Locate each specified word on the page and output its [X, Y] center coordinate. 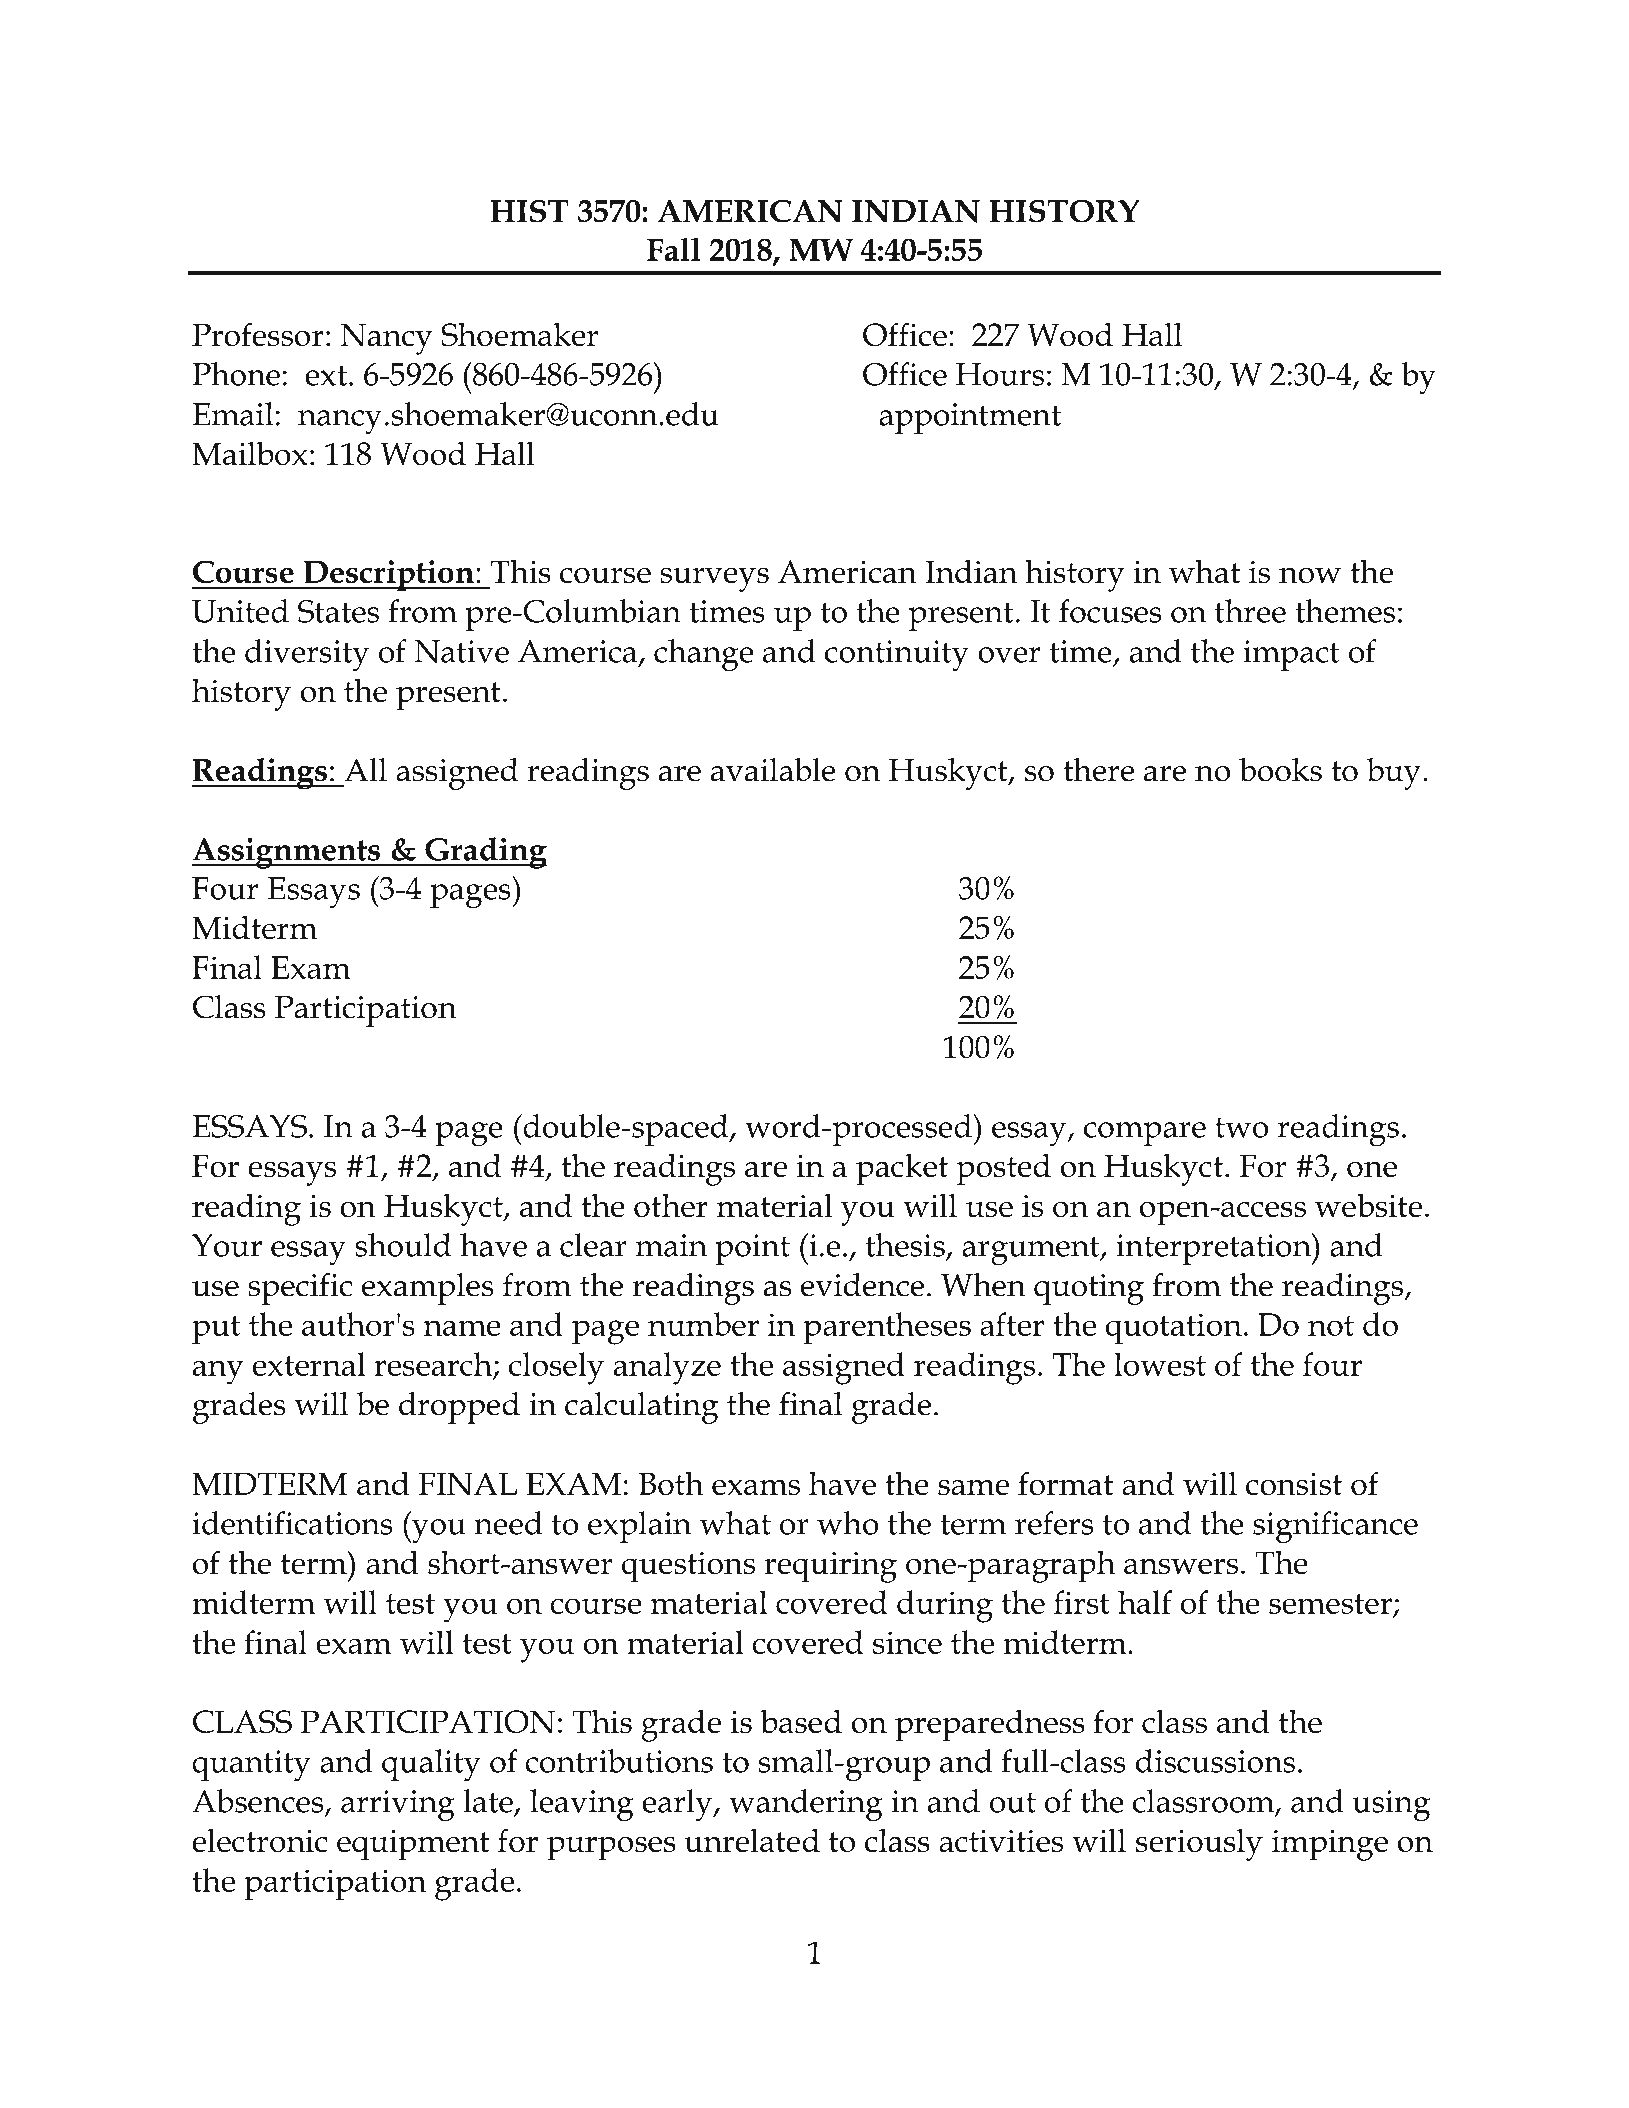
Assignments [286, 853]
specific [300, 1289]
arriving [398, 1806]
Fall [674, 249]
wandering [806, 1805]
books [1280, 770]
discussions [1215, 1761]
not [1331, 1326]
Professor [258, 334]
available [773, 770]
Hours [1000, 374]
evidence [862, 1285]
